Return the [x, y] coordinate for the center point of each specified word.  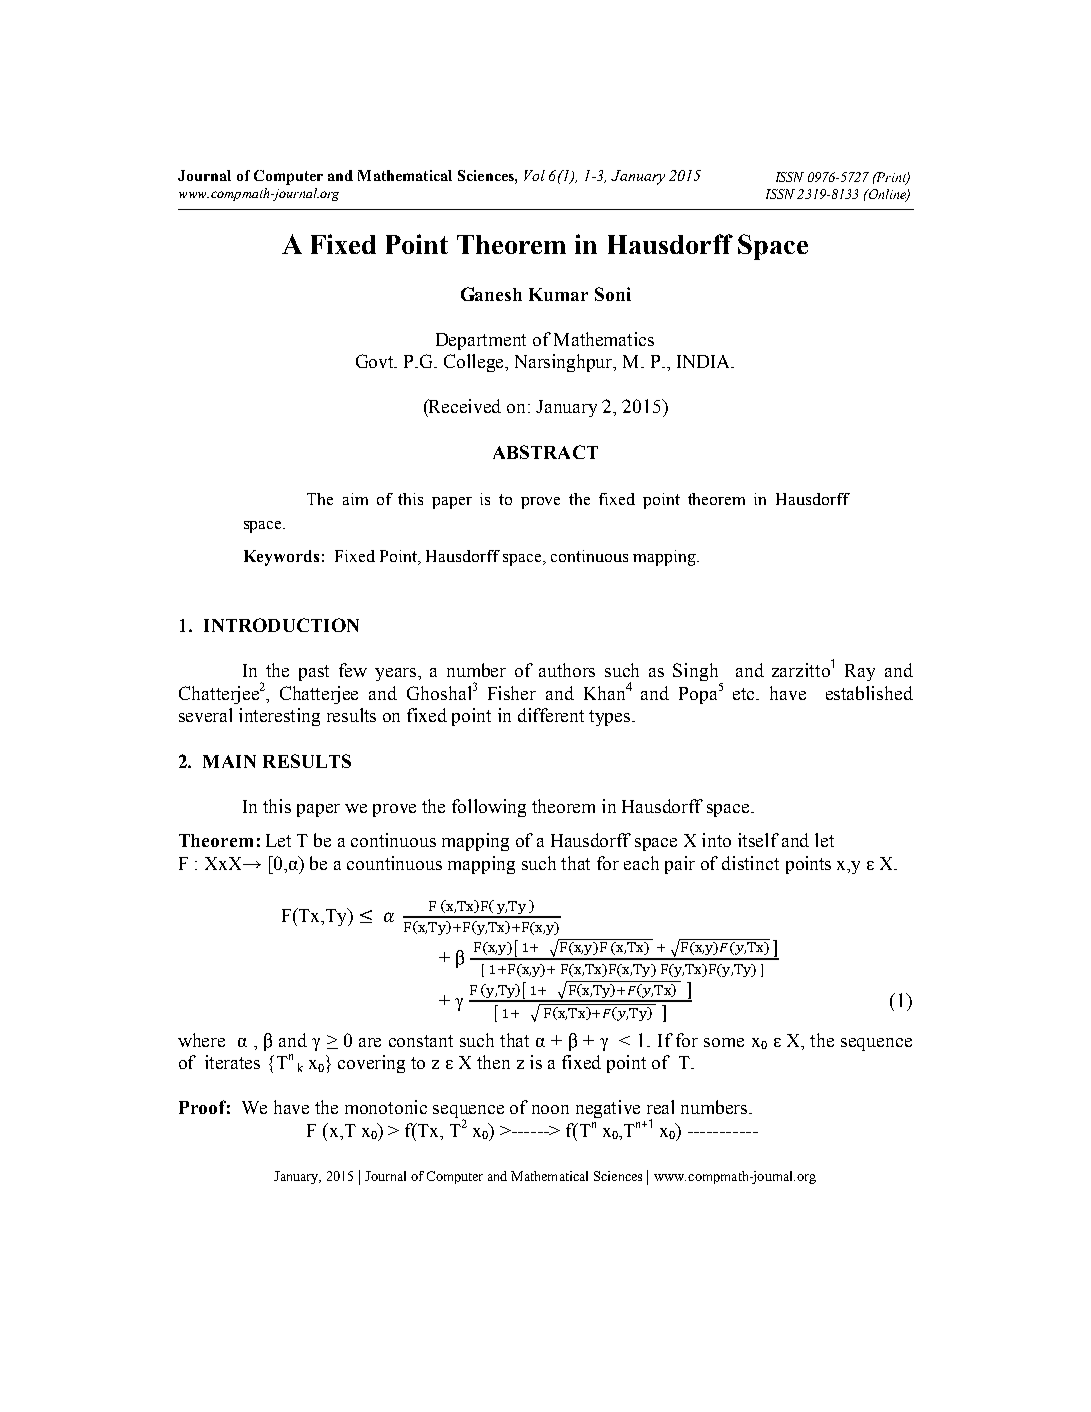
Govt [376, 361]
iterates [232, 1062]
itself [758, 840]
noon [550, 1109]
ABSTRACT [545, 452]
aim [355, 499]
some [724, 1042]
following [489, 808]
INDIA [705, 361]
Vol [534, 175]
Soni [613, 294]
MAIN [229, 761]
